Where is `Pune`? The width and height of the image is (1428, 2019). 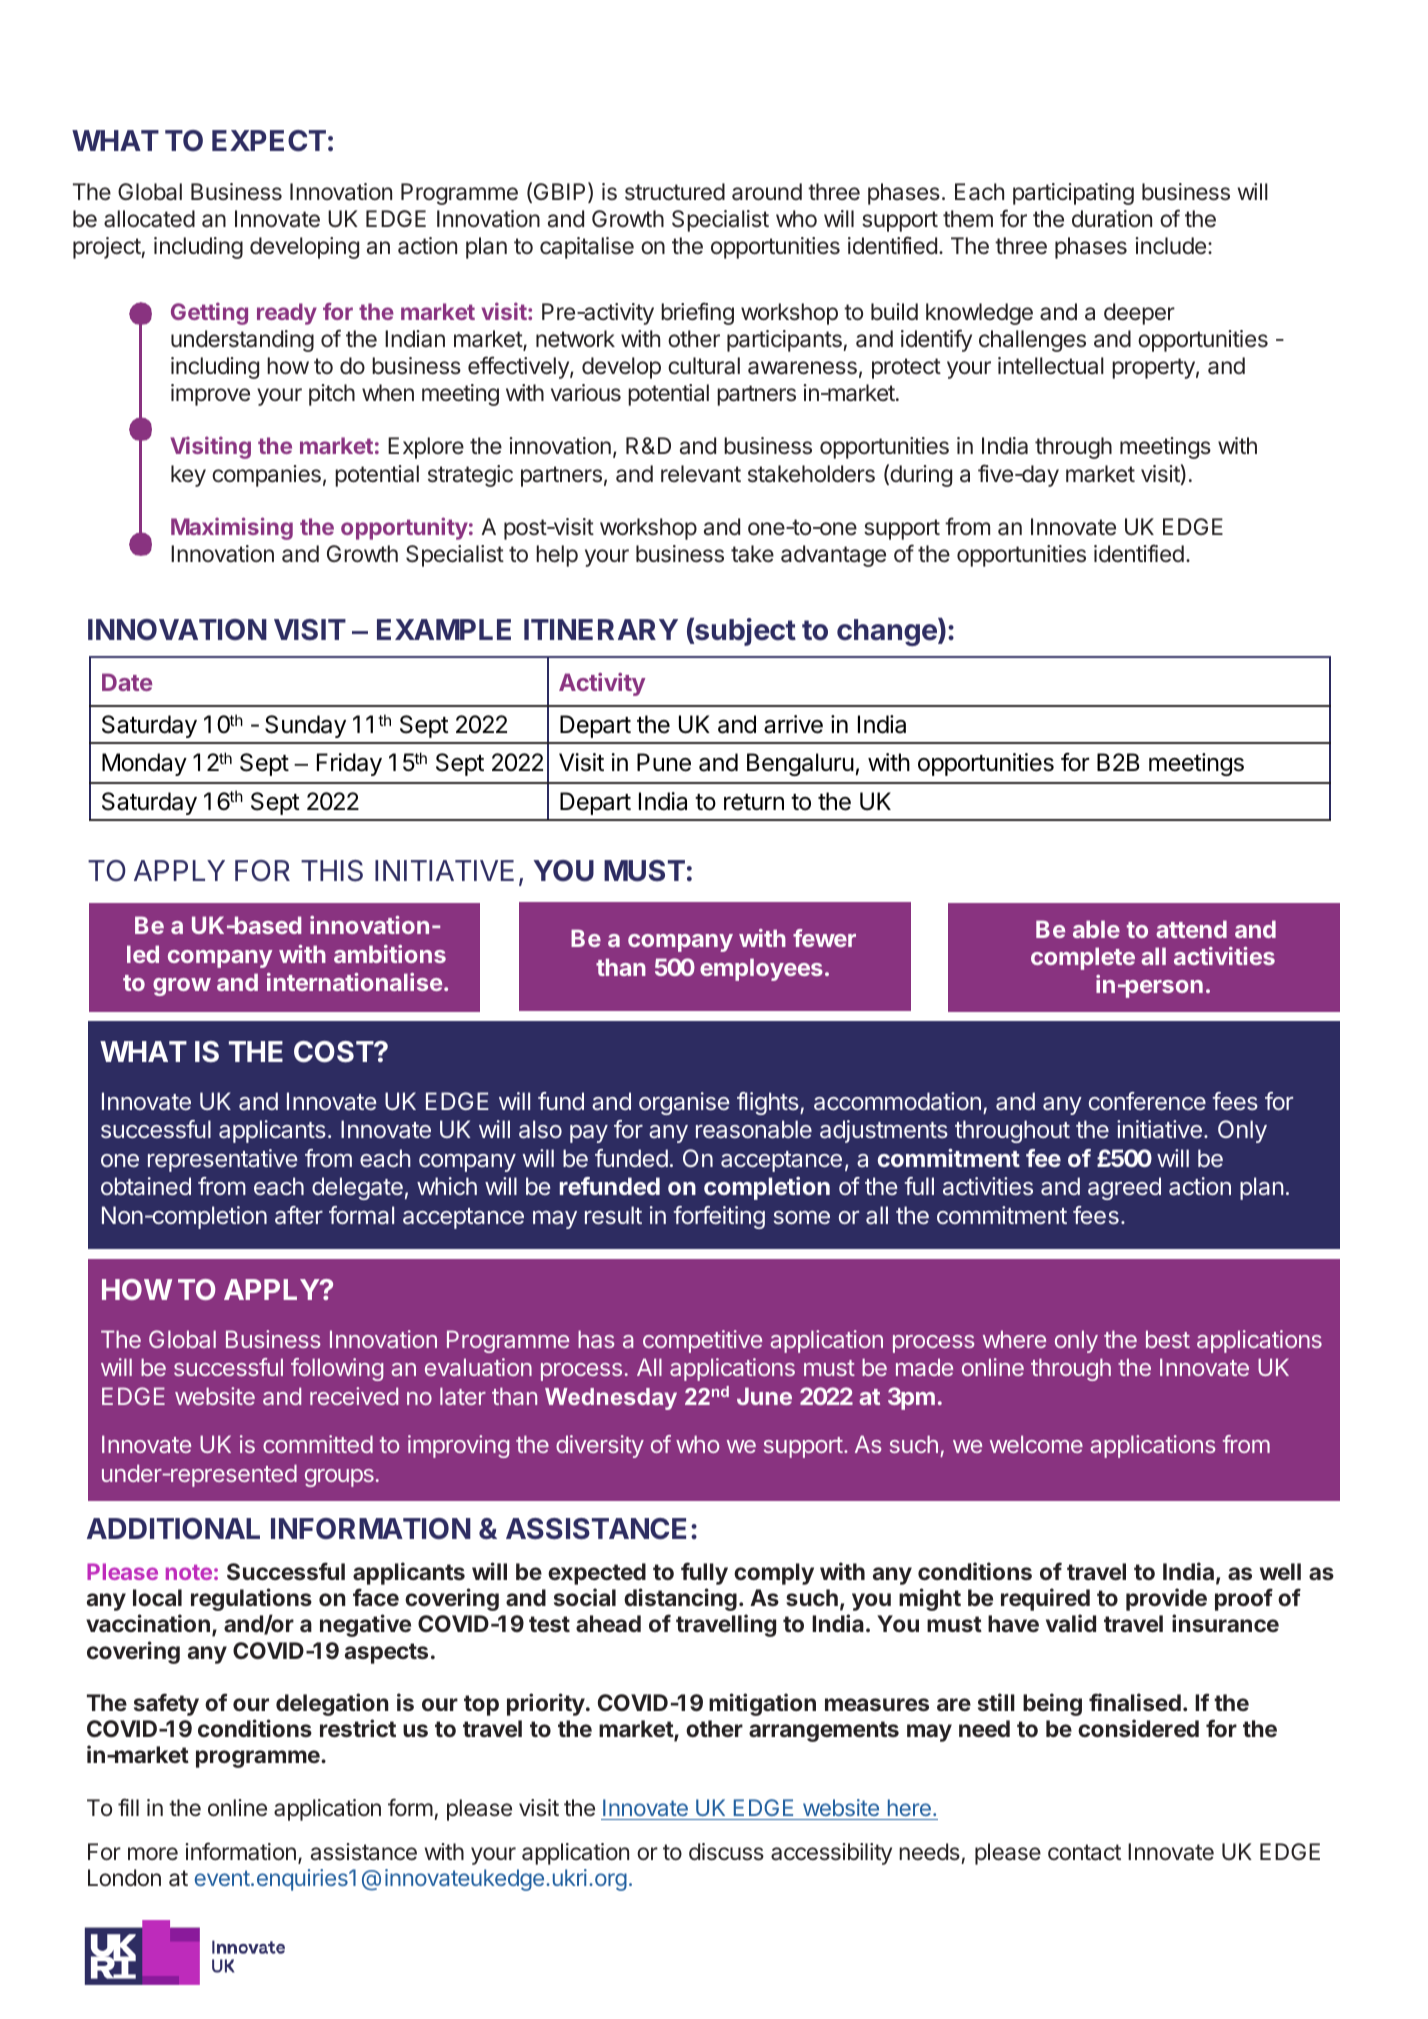 Pune is located at coordinates (664, 762).
